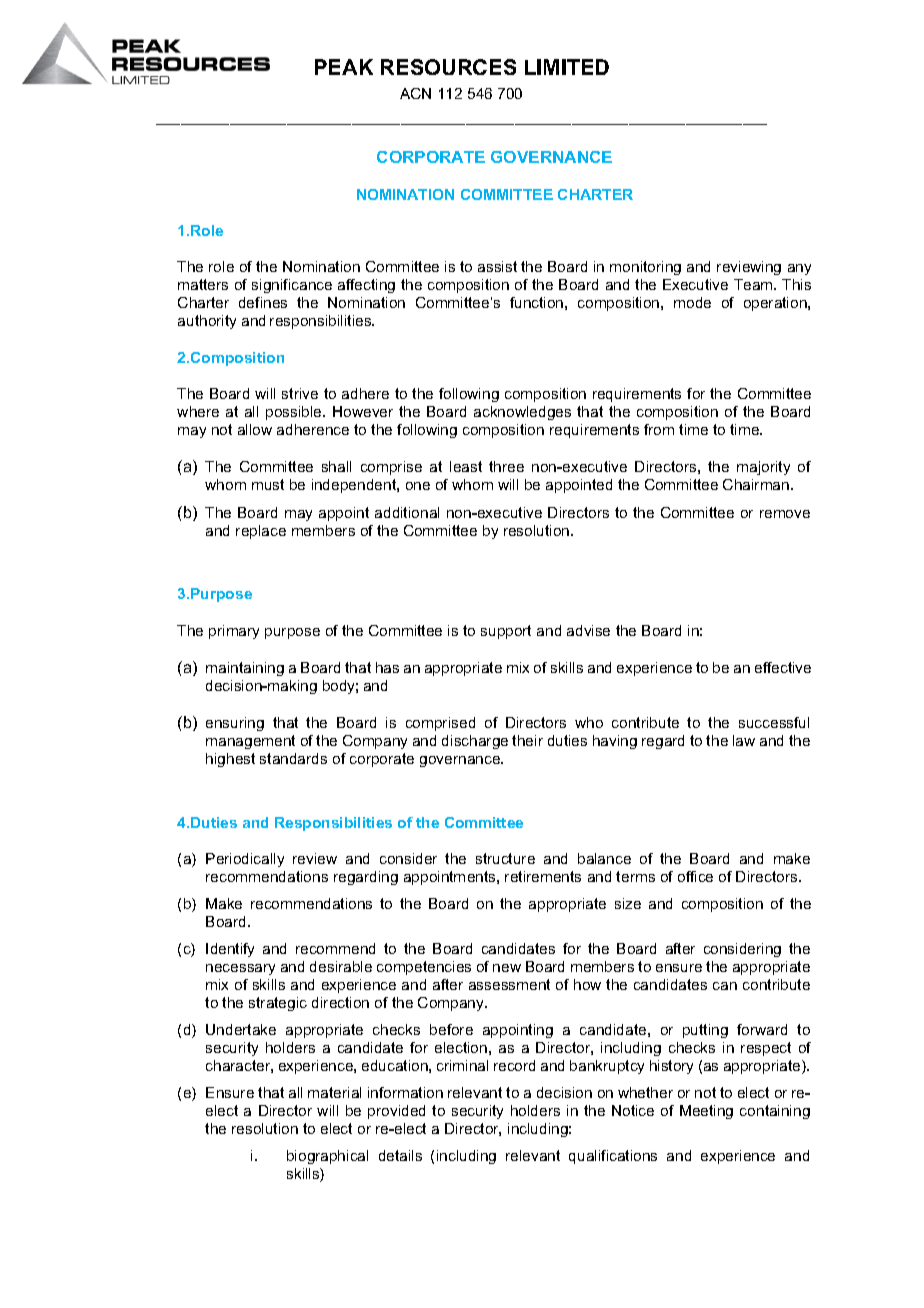  I want to click on record, so click(514, 1065).
